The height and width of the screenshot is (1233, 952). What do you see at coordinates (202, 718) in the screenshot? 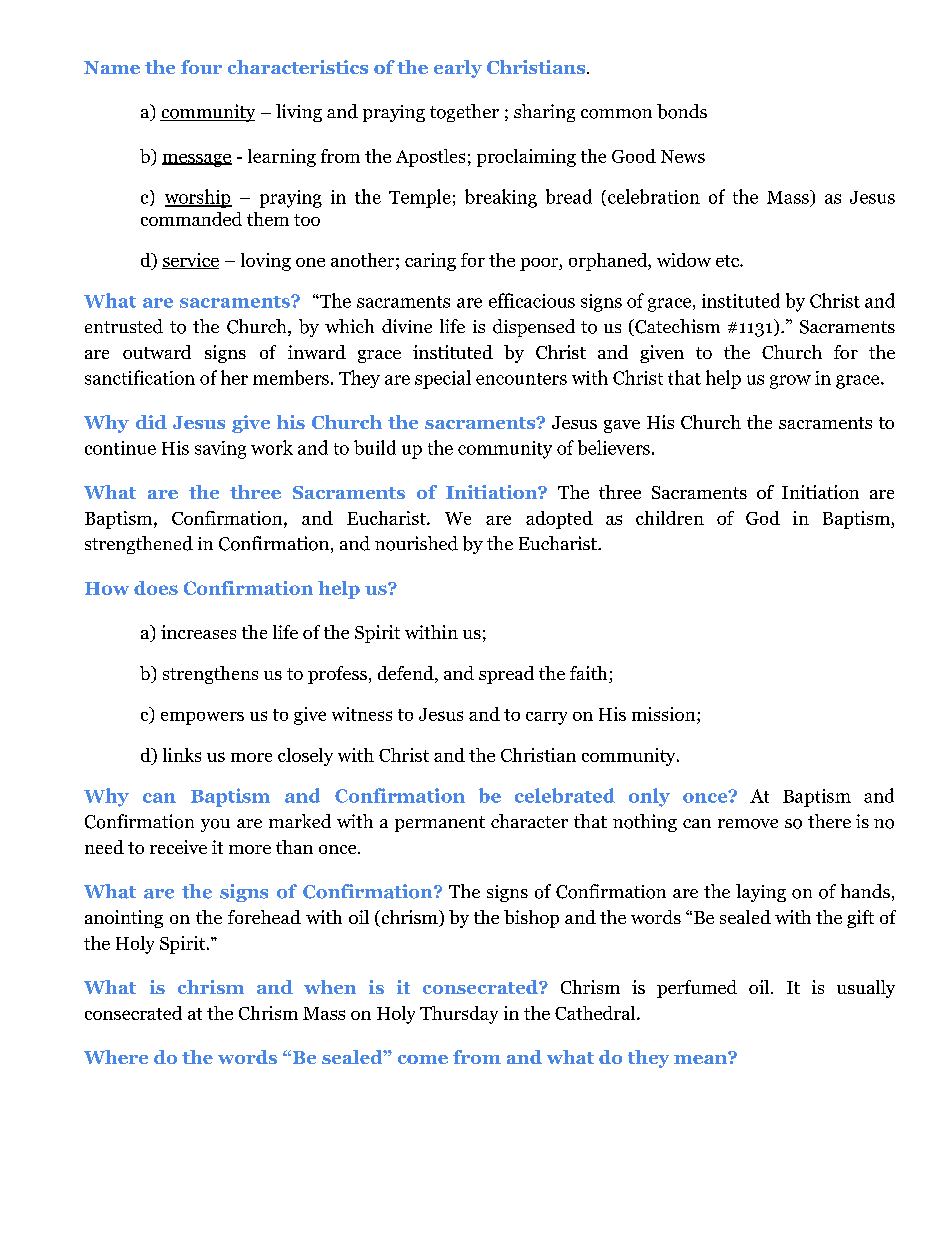
I see `empowers` at bounding box center [202, 718].
